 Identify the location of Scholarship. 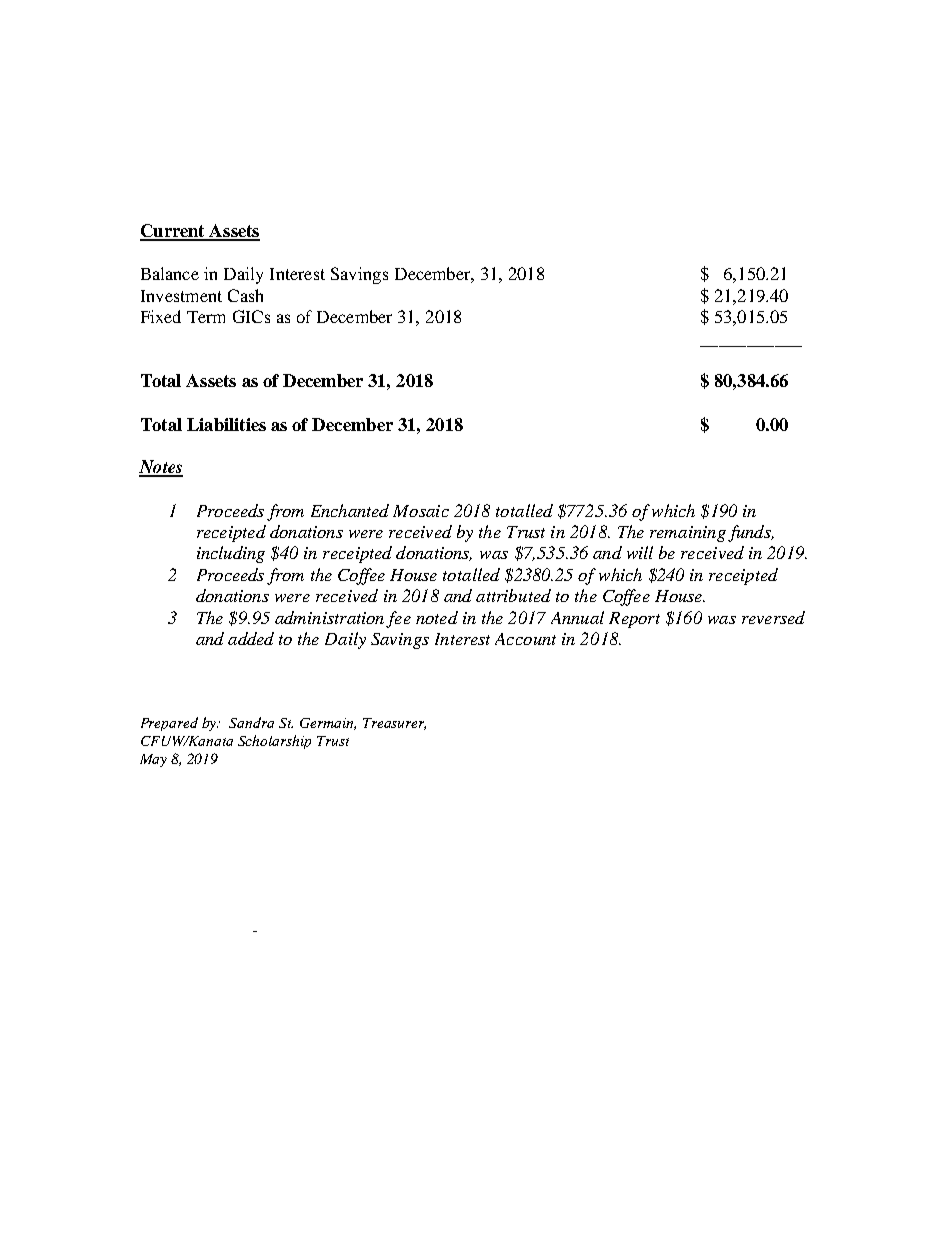
(274, 742).
